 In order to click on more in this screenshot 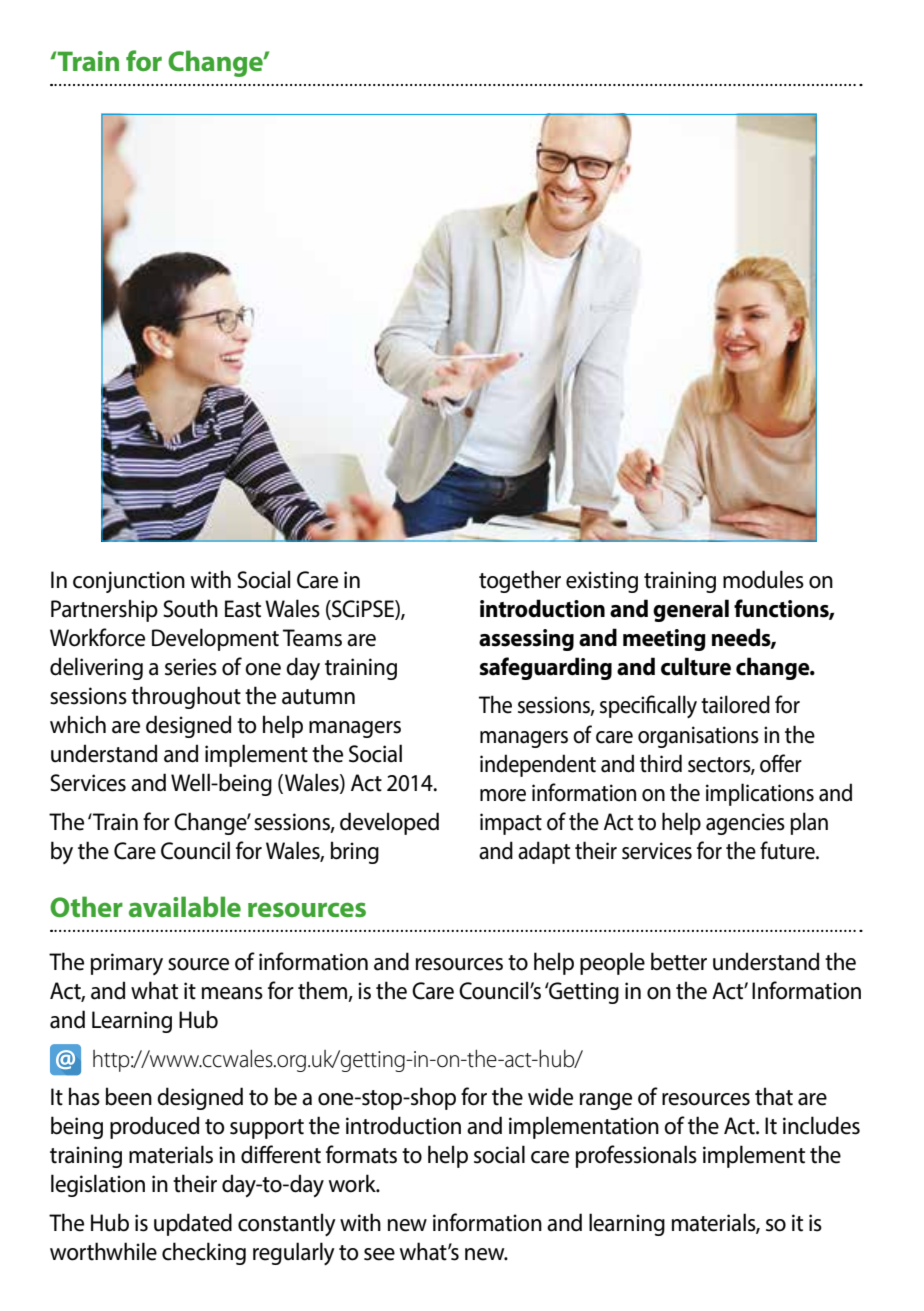, I will do `click(503, 795)`.
